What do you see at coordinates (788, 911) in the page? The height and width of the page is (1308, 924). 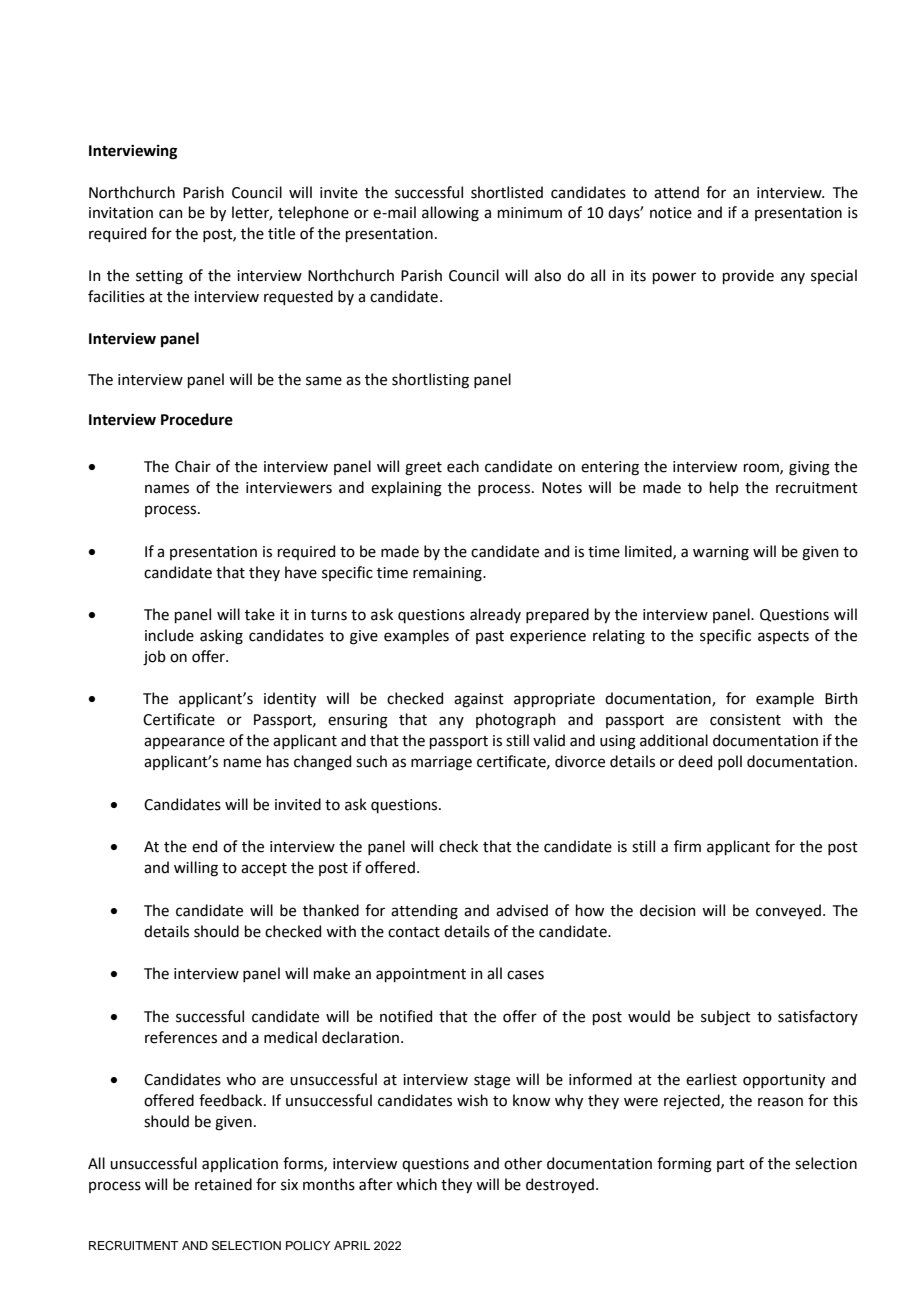 I see `conveyed` at bounding box center [788, 911].
